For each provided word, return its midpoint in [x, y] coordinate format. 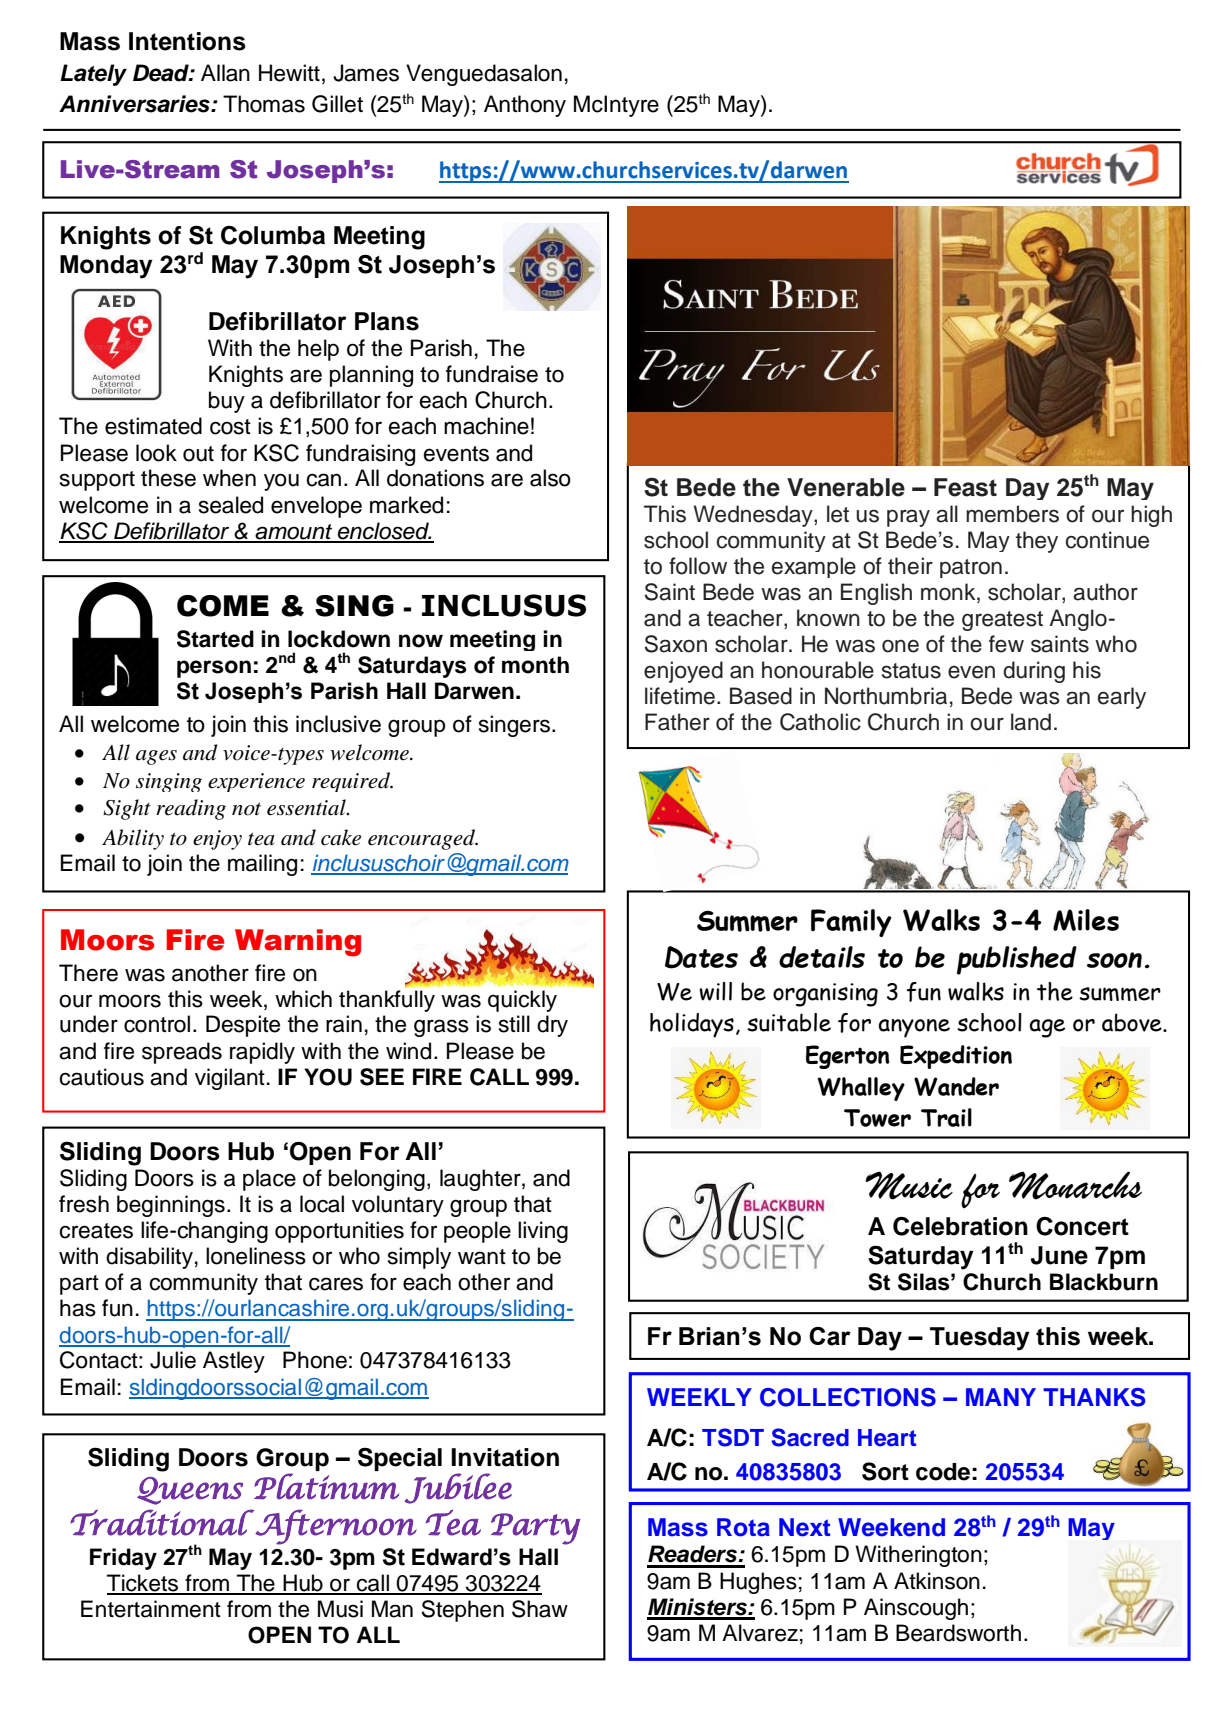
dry [552, 1026]
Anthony [525, 106]
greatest [1002, 621]
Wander [956, 1086]
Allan [225, 73]
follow [698, 566]
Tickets [144, 1584]
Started [215, 639]
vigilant [230, 1079]
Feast [965, 487]
